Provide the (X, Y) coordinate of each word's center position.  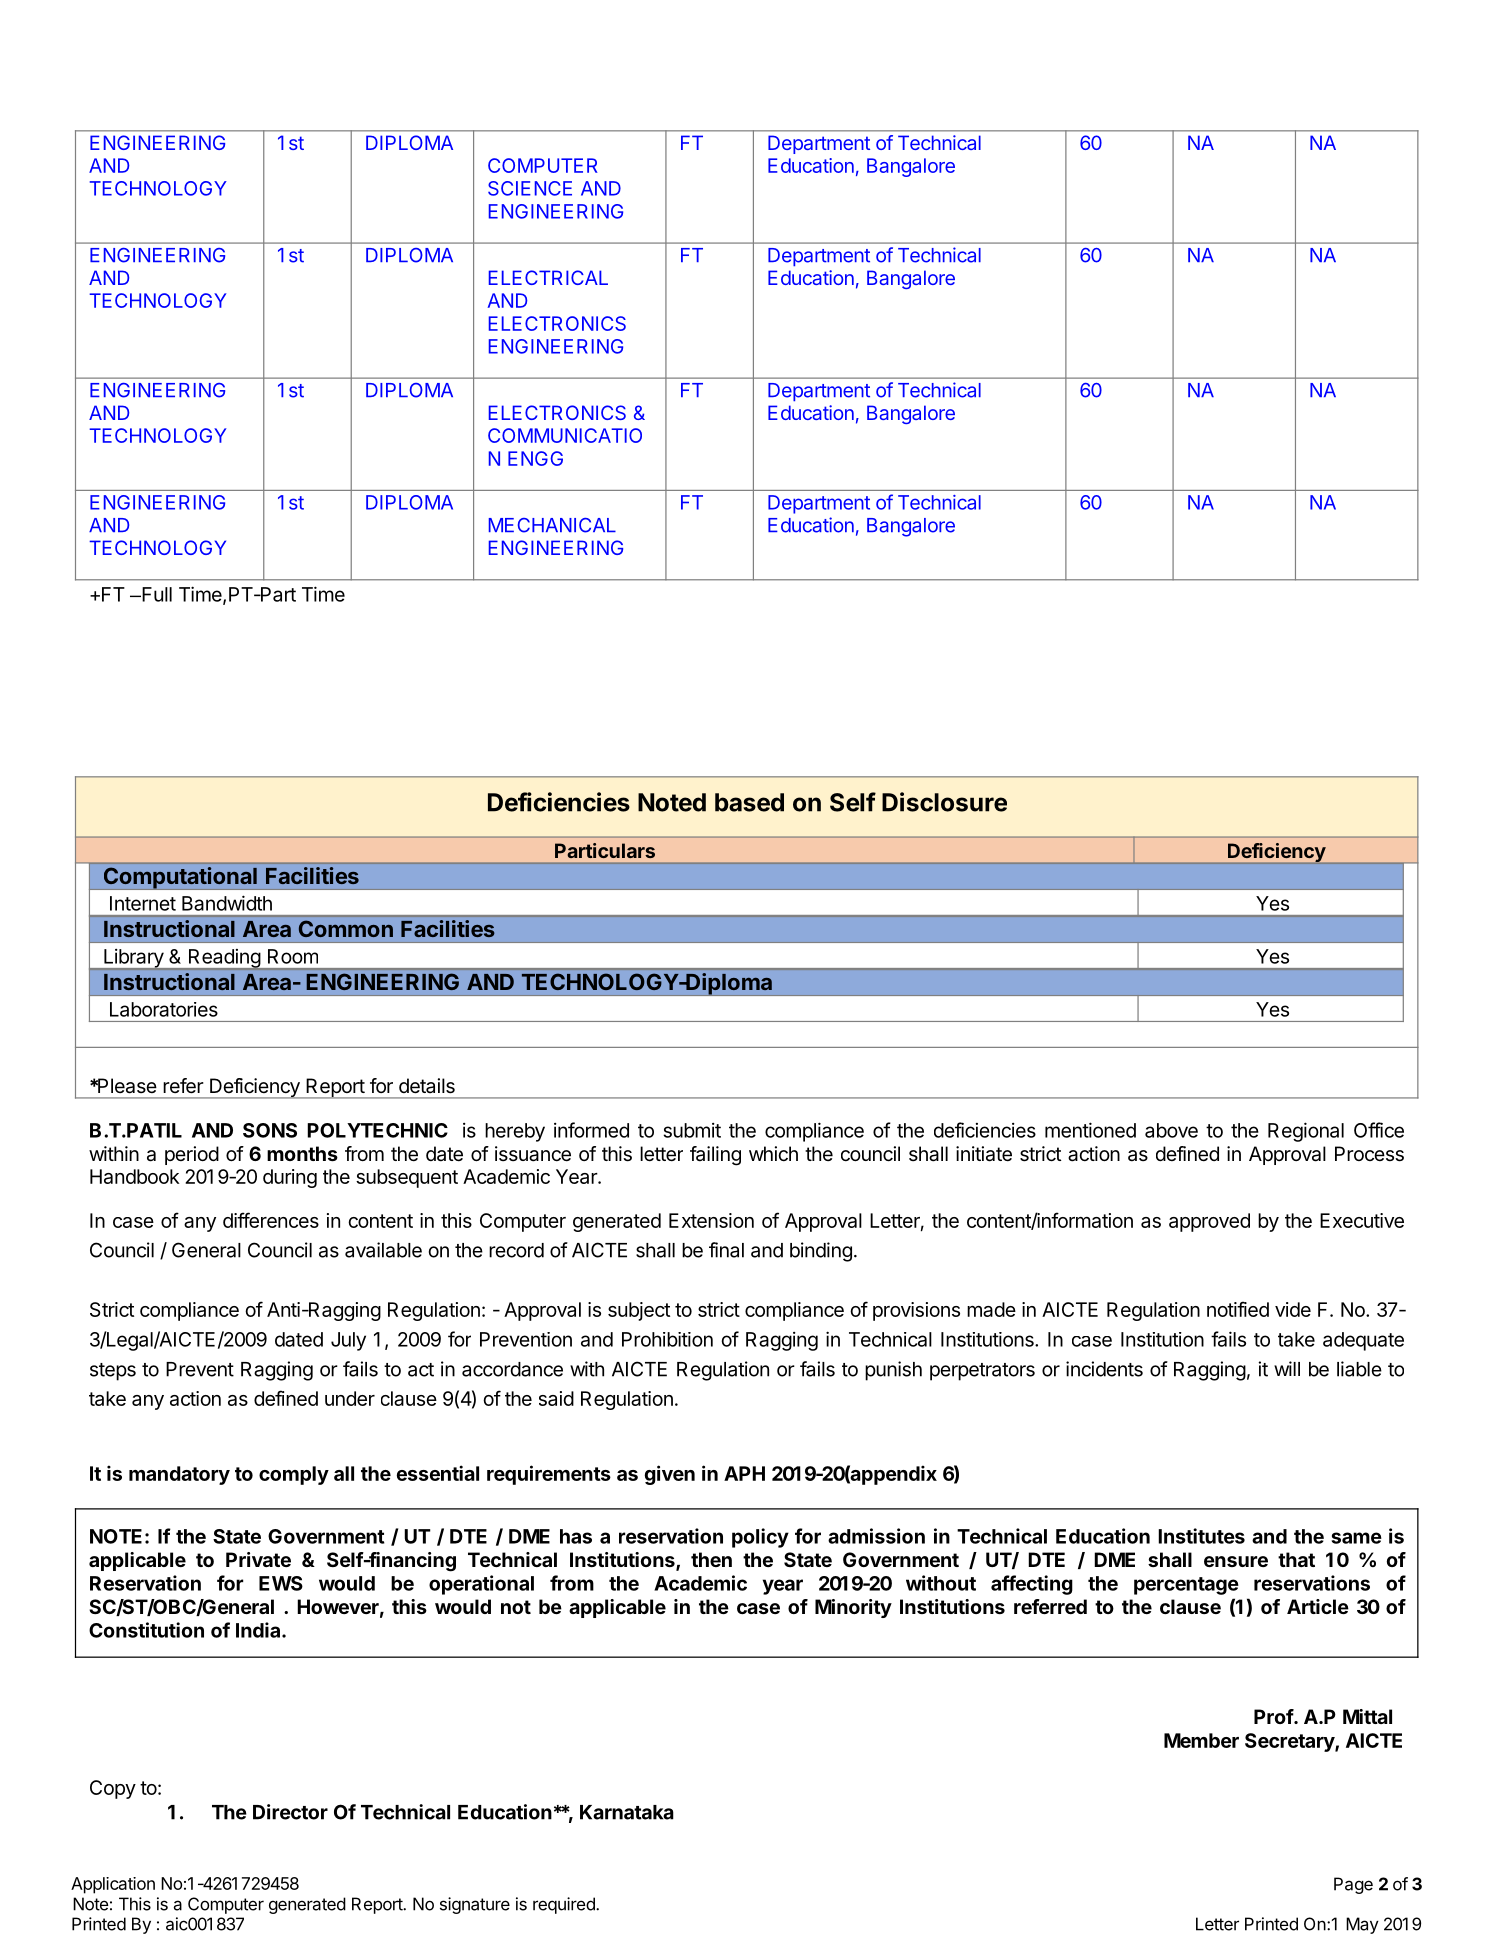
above (1171, 1130)
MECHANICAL (552, 525)
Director (290, 1812)
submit (692, 1130)
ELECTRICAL (548, 277)
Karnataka (627, 1812)
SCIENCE (530, 188)
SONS (270, 1130)
